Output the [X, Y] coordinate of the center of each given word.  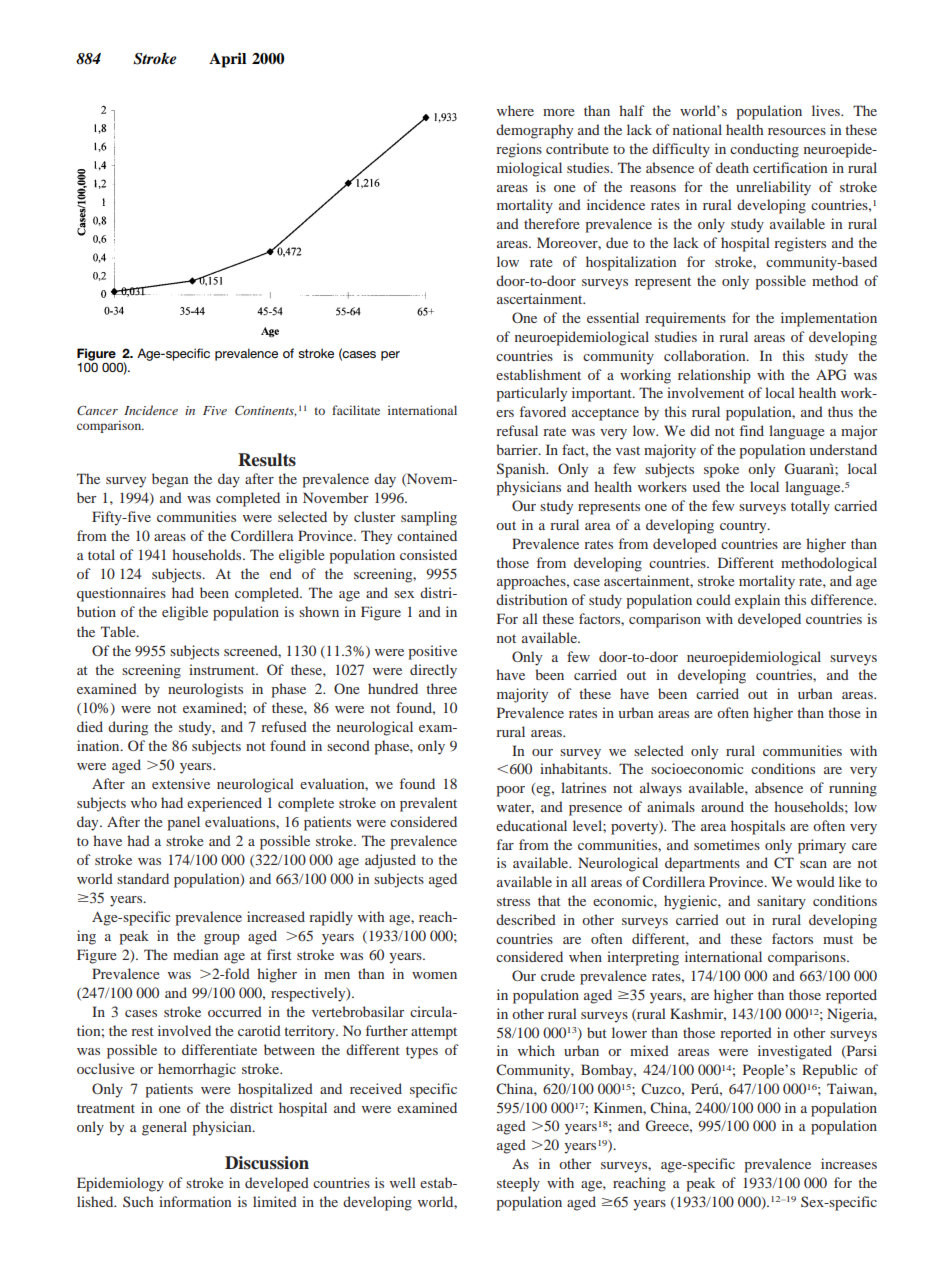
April [227, 60]
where [515, 110]
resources [797, 131]
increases [849, 1163]
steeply [518, 1184]
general [164, 1128]
